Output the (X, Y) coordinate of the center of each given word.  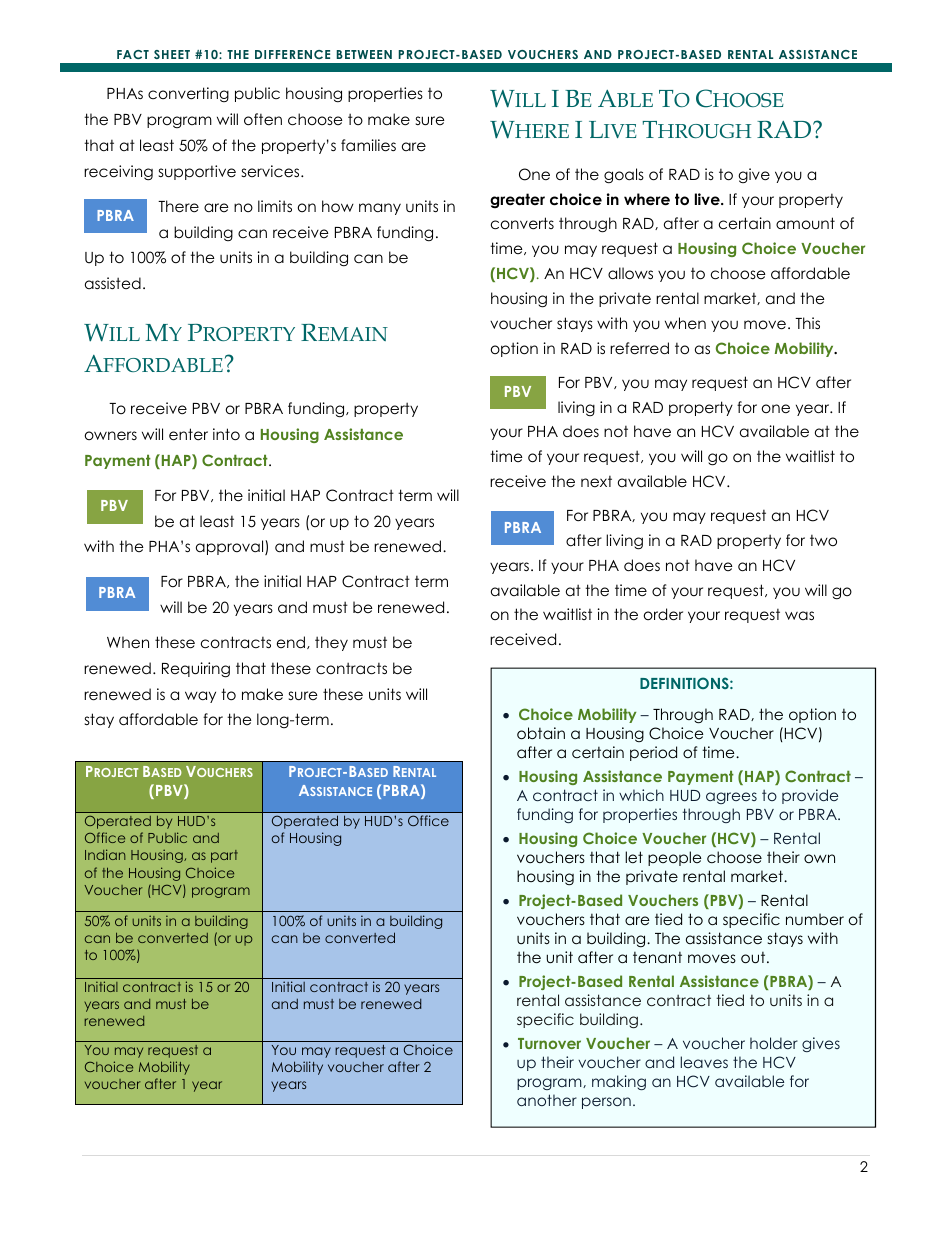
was (799, 615)
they (331, 643)
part (224, 856)
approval (231, 547)
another (547, 1100)
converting (188, 94)
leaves (704, 1062)
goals (624, 176)
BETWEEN (364, 54)
